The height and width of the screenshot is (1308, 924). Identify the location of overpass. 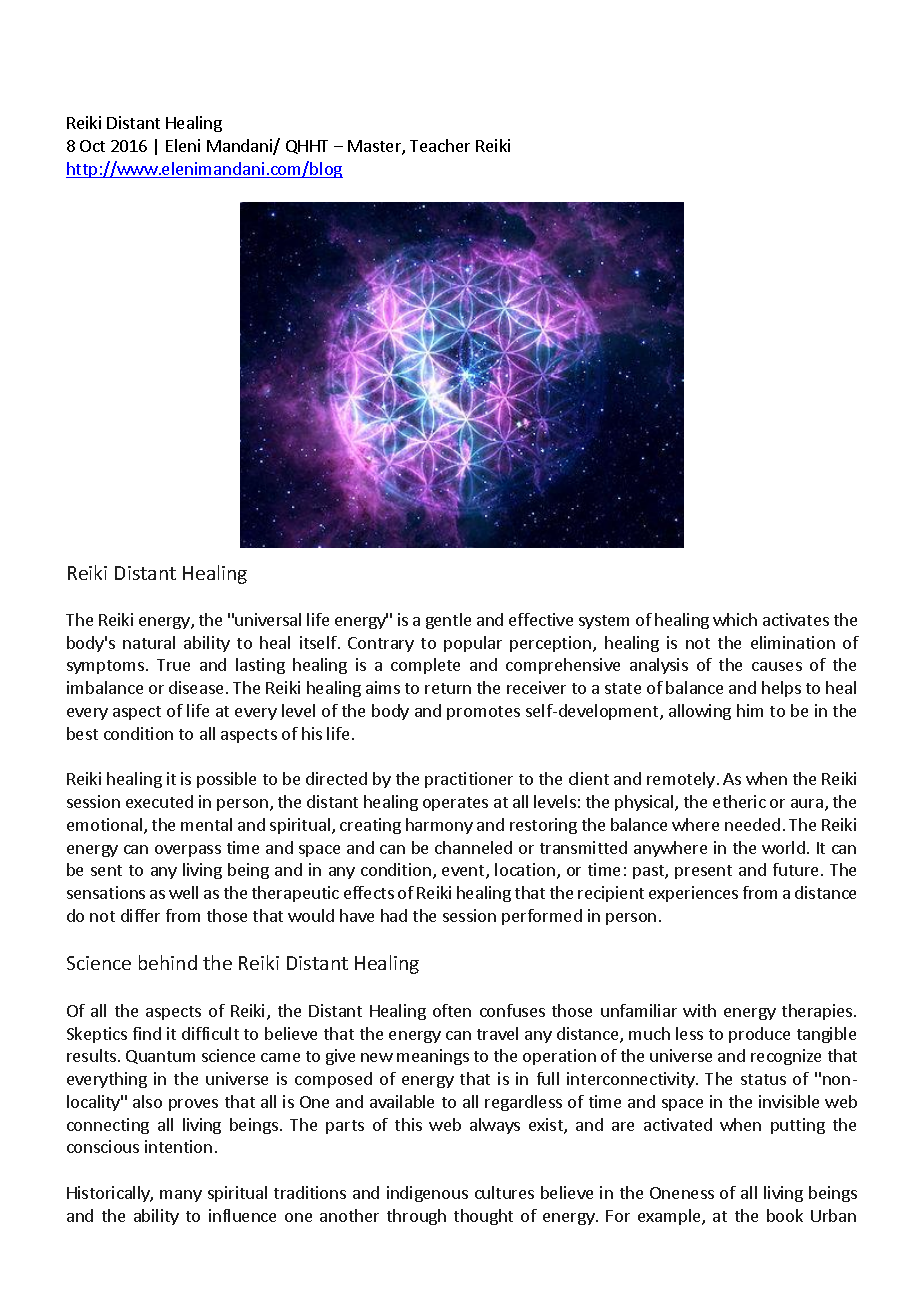
(188, 851).
